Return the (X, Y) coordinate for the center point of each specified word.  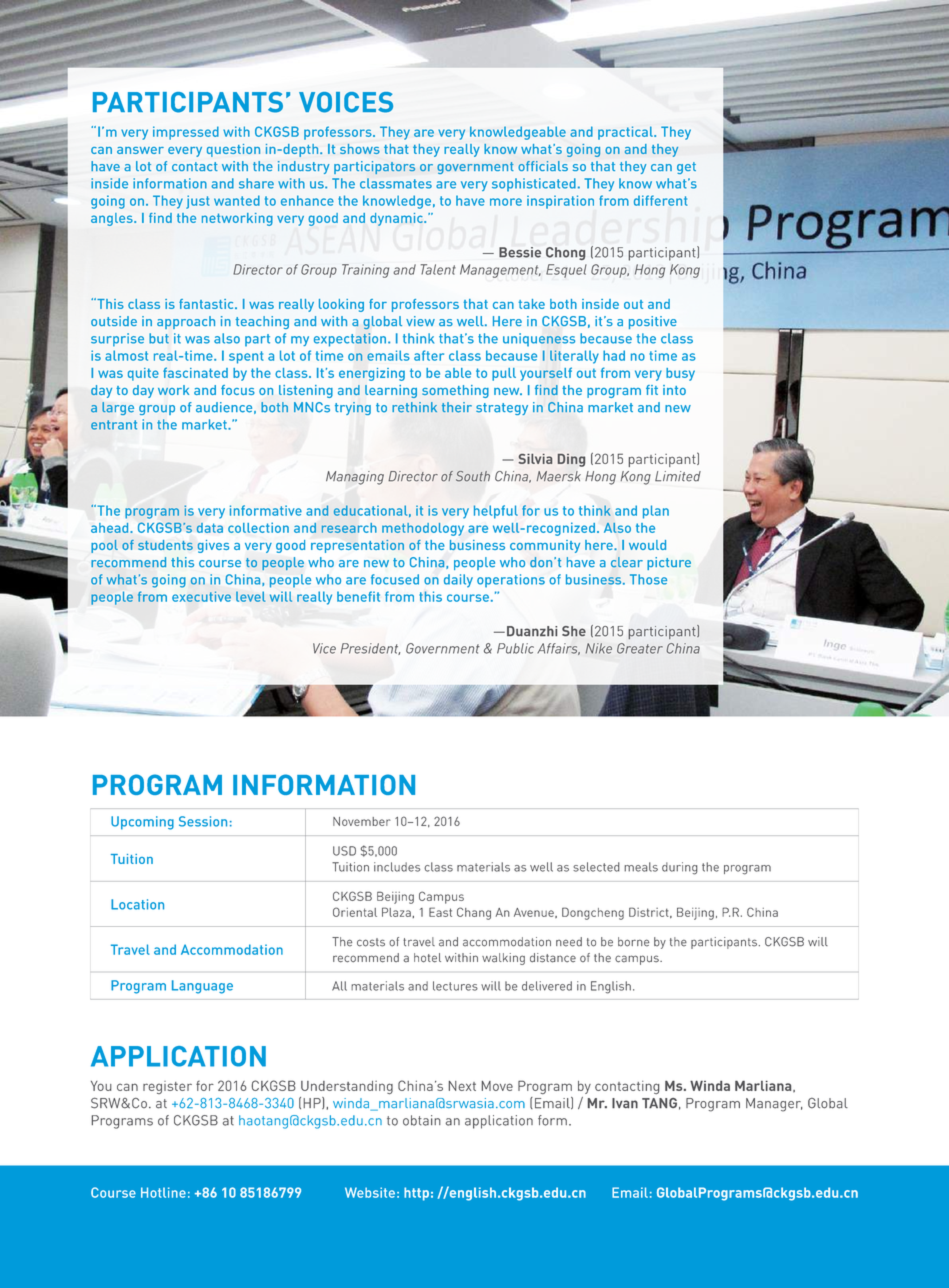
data (209, 528)
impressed (186, 133)
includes (397, 867)
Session (203, 821)
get (686, 168)
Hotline (163, 1192)
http (416, 1194)
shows (360, 149)
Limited (678, 476)
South (473, 476)
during (680, 868)
